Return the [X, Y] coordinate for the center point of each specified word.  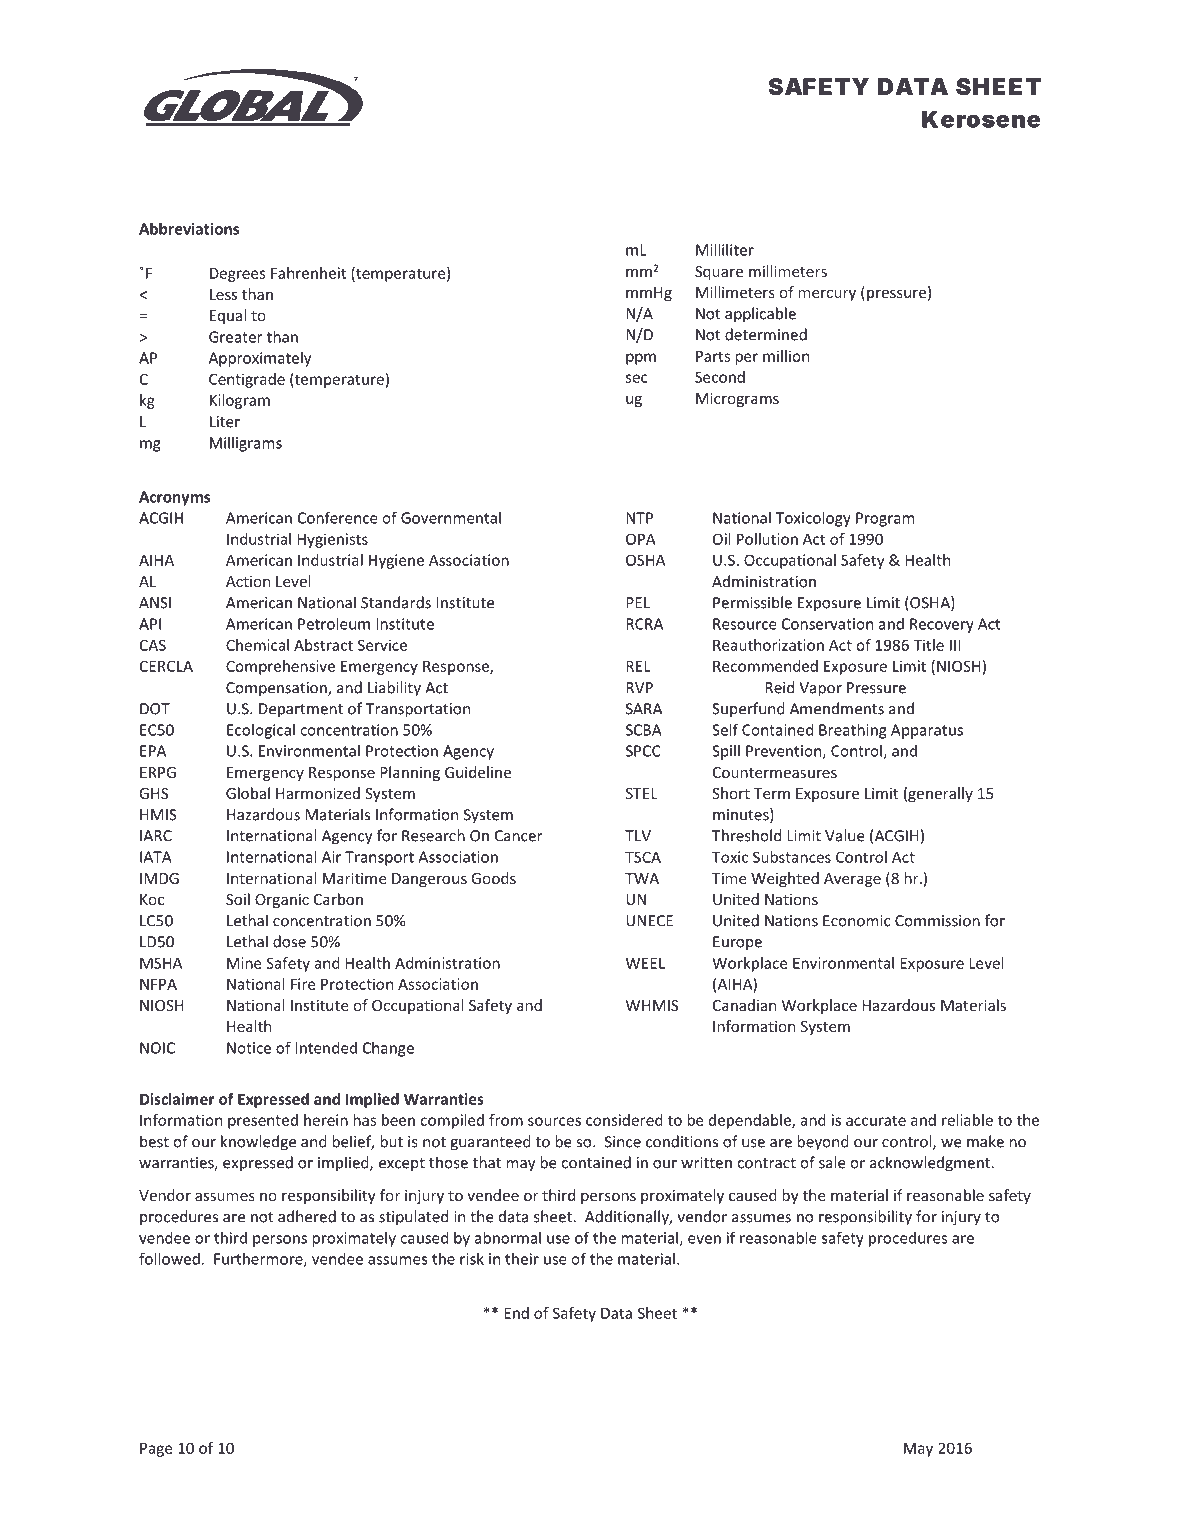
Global [248, 793]
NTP [639, 518]
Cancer [518, 836]
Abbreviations [189, 228]
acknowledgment [930, 1164]
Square [719, 273]
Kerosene [981, 119]
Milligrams [246, 444]
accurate [876, 1120]
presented [263, 1121]
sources [554, 1121]
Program [885, 519]
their [522, 1259]
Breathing [853, 731]
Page [156, 1449]
